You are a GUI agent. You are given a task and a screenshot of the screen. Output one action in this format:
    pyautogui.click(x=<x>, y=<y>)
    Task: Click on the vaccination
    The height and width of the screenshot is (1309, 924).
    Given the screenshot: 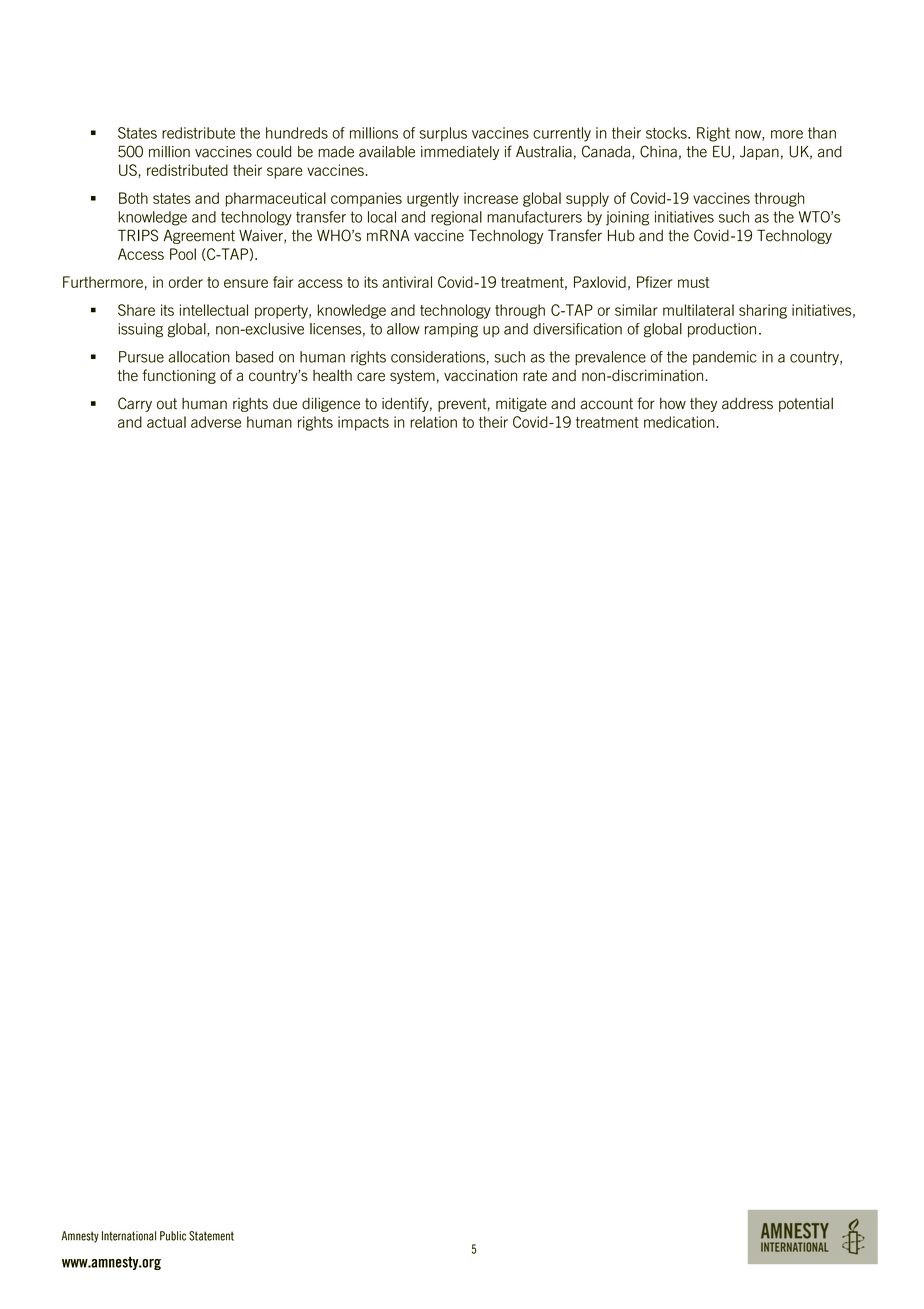 What is the action you would take?
    pyautogui.click(x=480, y=376)
